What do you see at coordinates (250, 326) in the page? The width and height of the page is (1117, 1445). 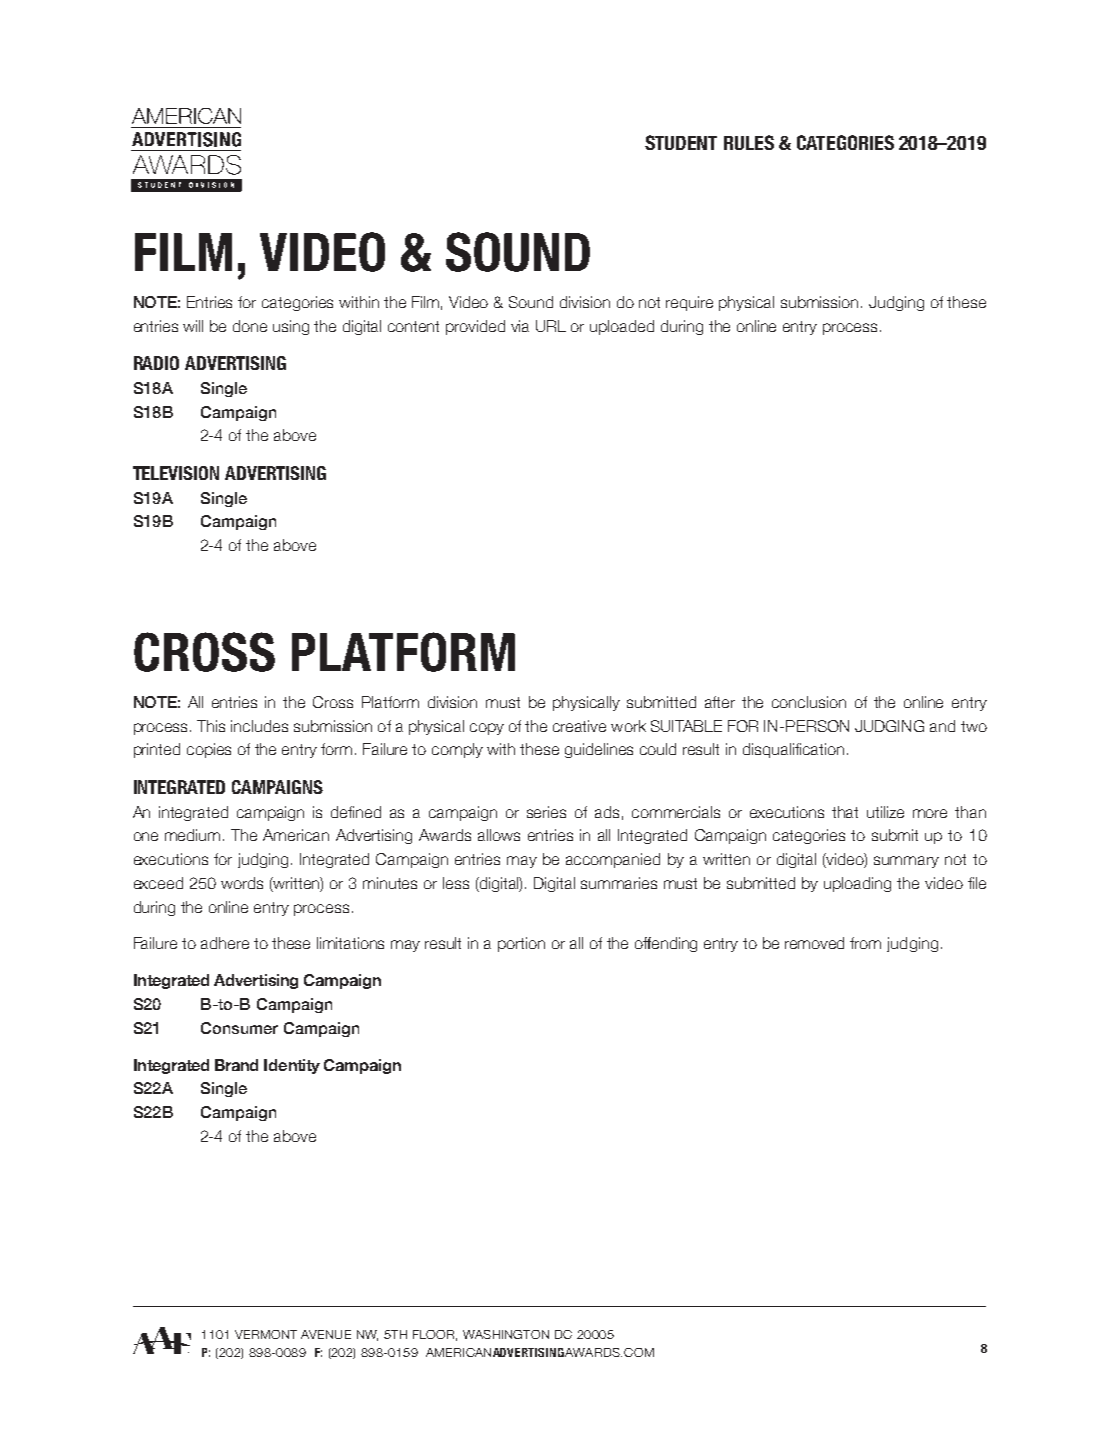 I see `done` at bounding box center [250, 326].
